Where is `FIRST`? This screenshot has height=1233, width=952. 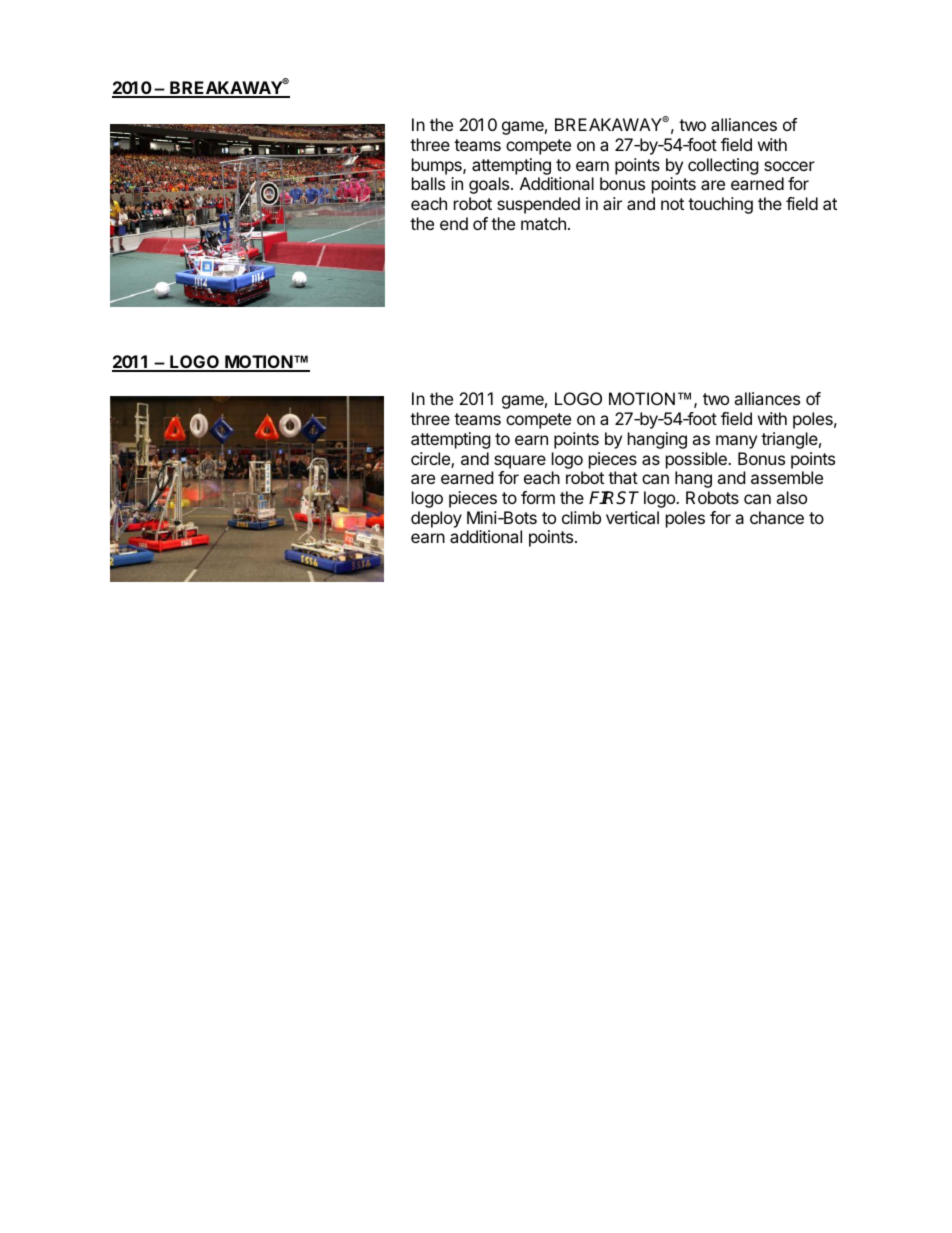 FIRST is located at coordinates (614, 498).
